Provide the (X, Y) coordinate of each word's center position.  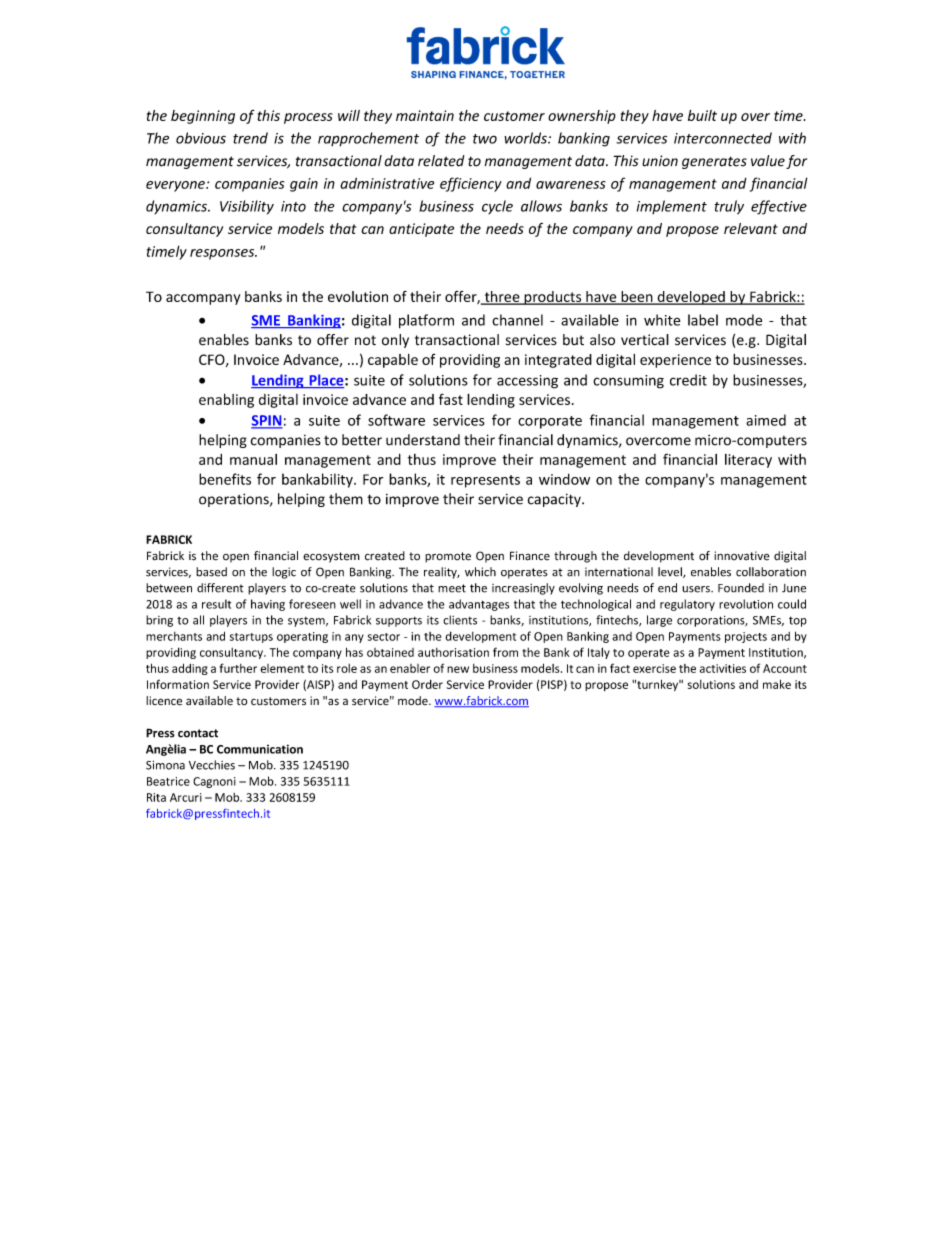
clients (460, 620)
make (777, 684)
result (216, 604)
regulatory (687, 605)
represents (485, 481)
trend (250, 138)
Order (427, 684)
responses (223, 254)
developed (691, 298)
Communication (260, 749)
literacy (748, 461)
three (502, 297)
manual (253, 459)
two (485, 139)
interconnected (723, 138)
